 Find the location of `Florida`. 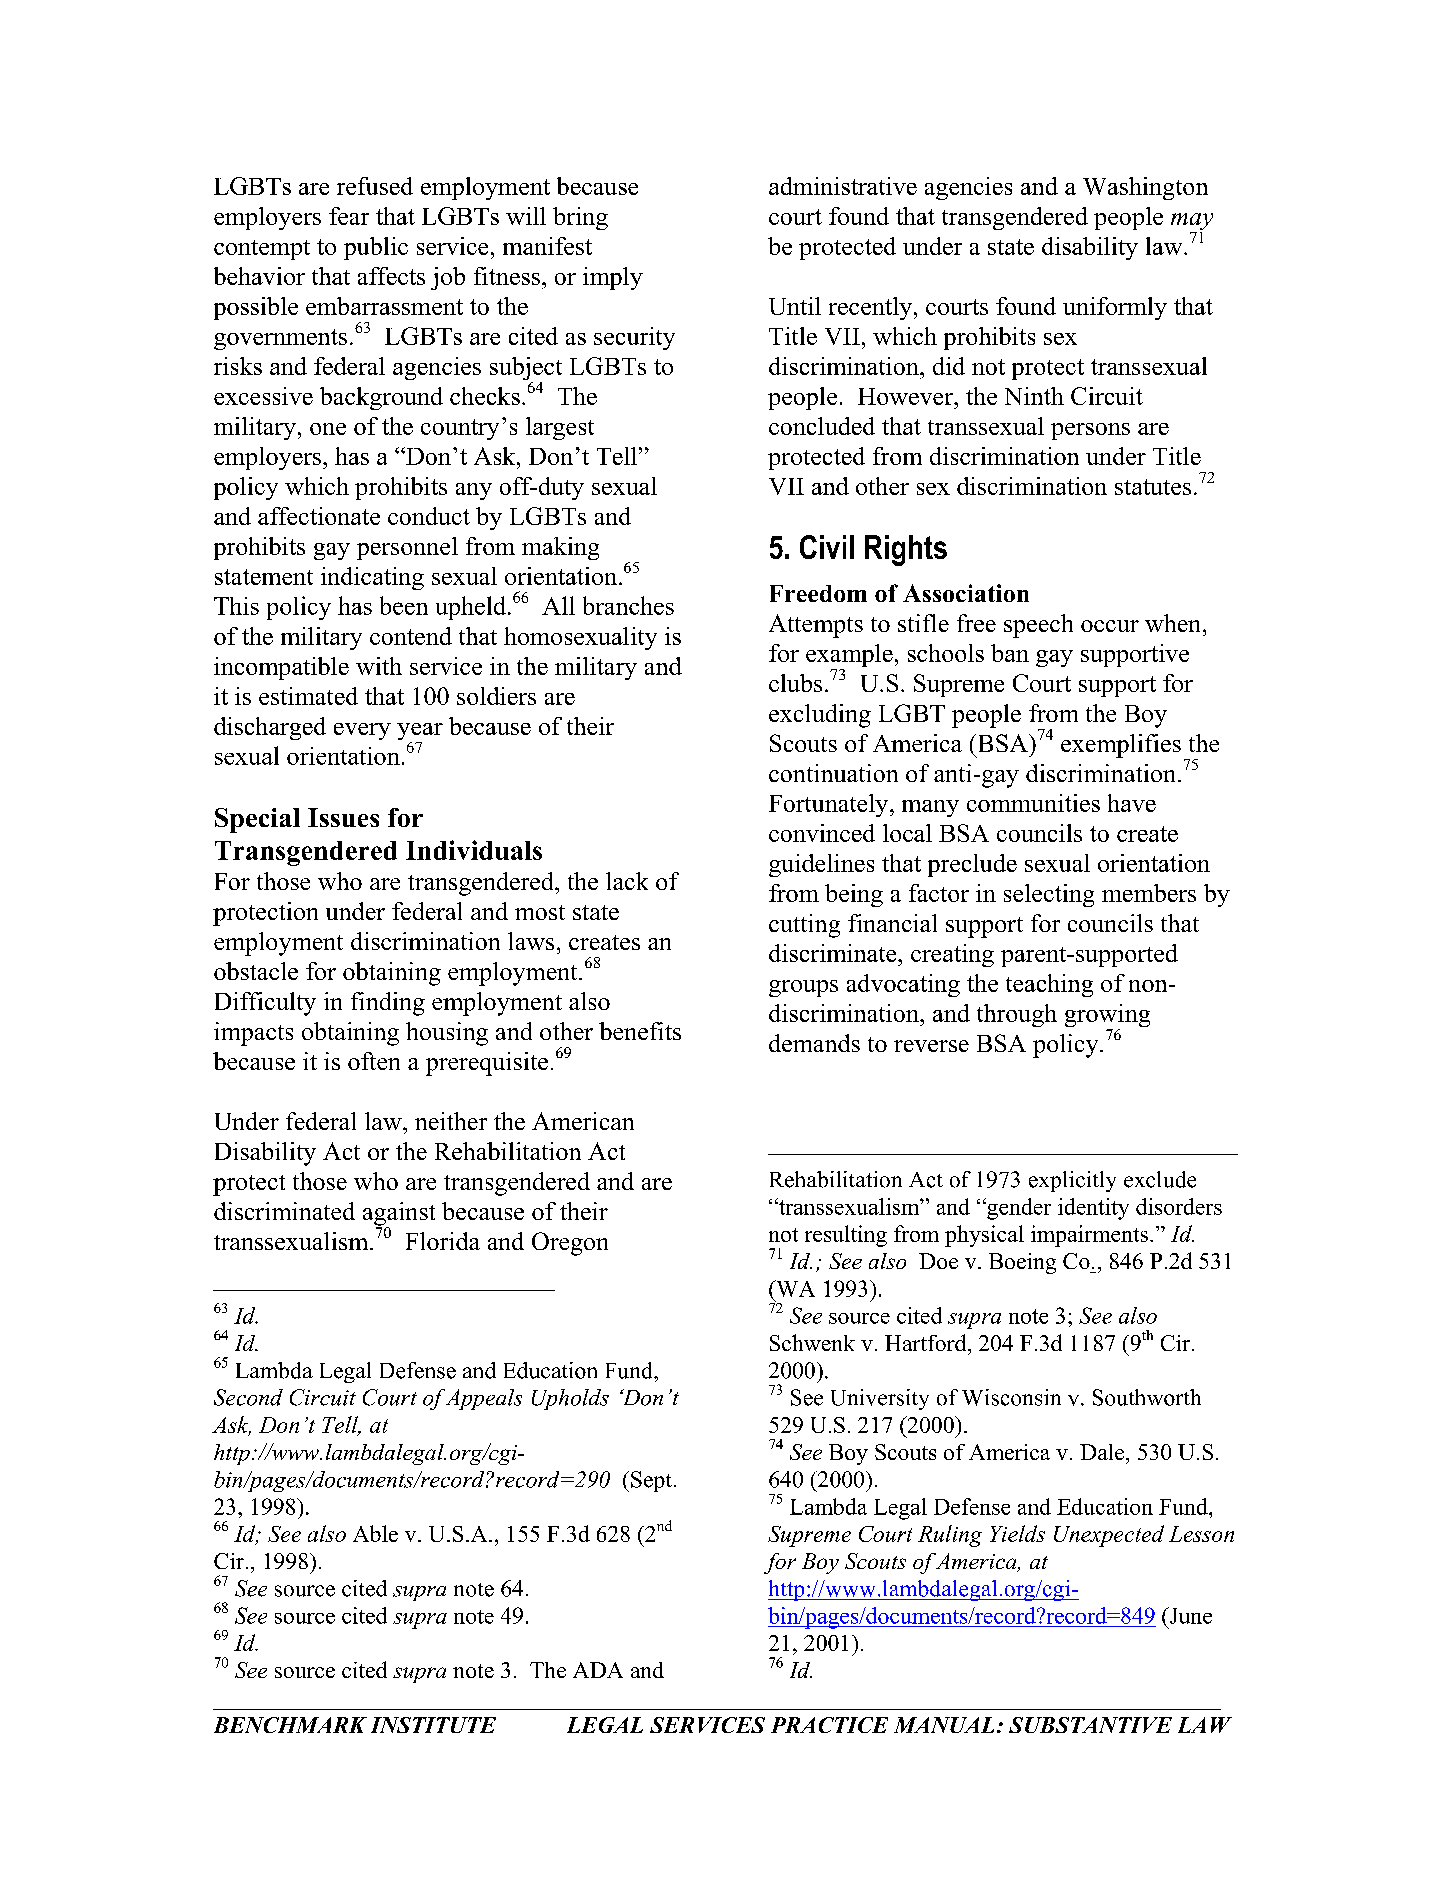

Florida is located at coordinates (443, 1241).
